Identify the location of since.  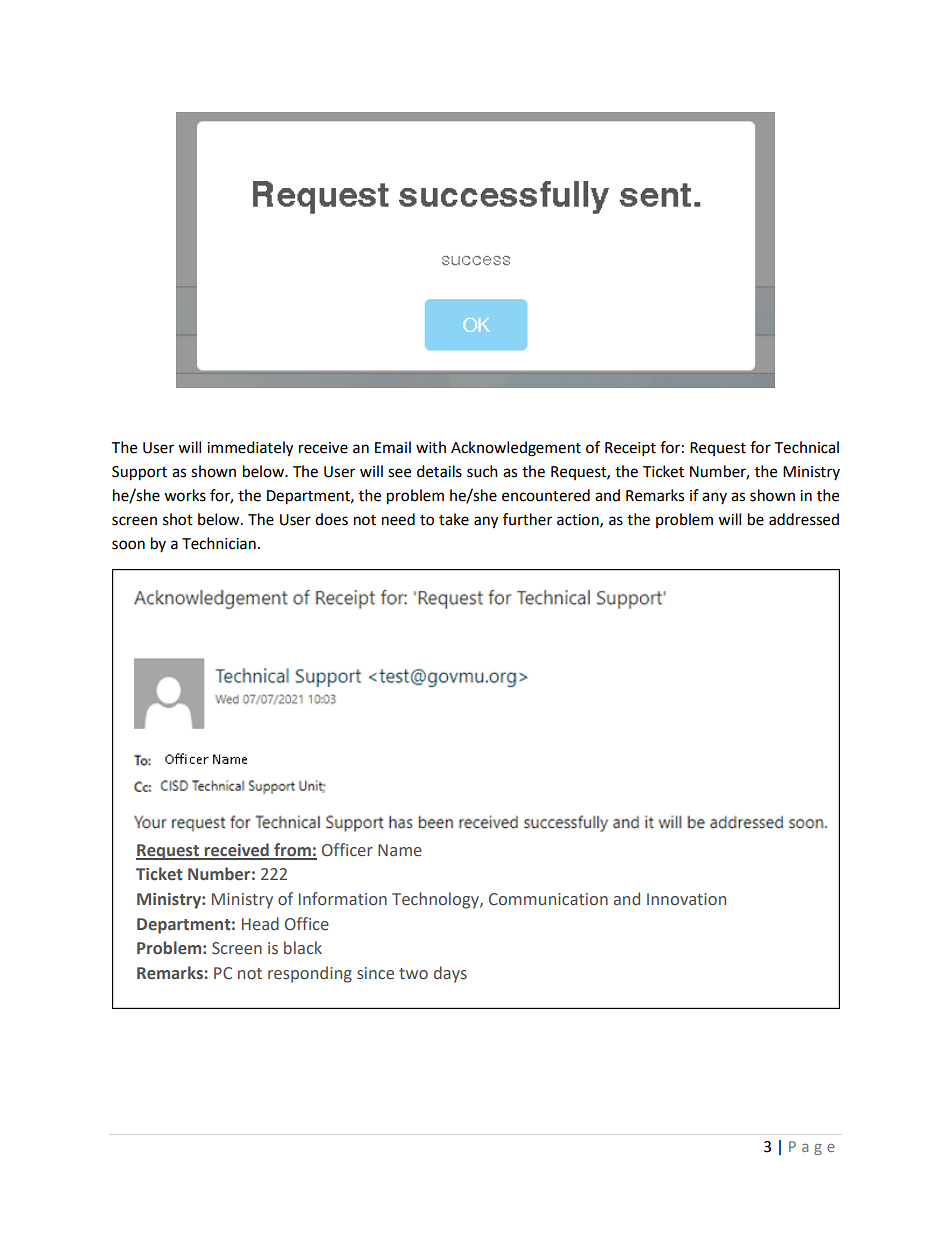
(375, 973).
